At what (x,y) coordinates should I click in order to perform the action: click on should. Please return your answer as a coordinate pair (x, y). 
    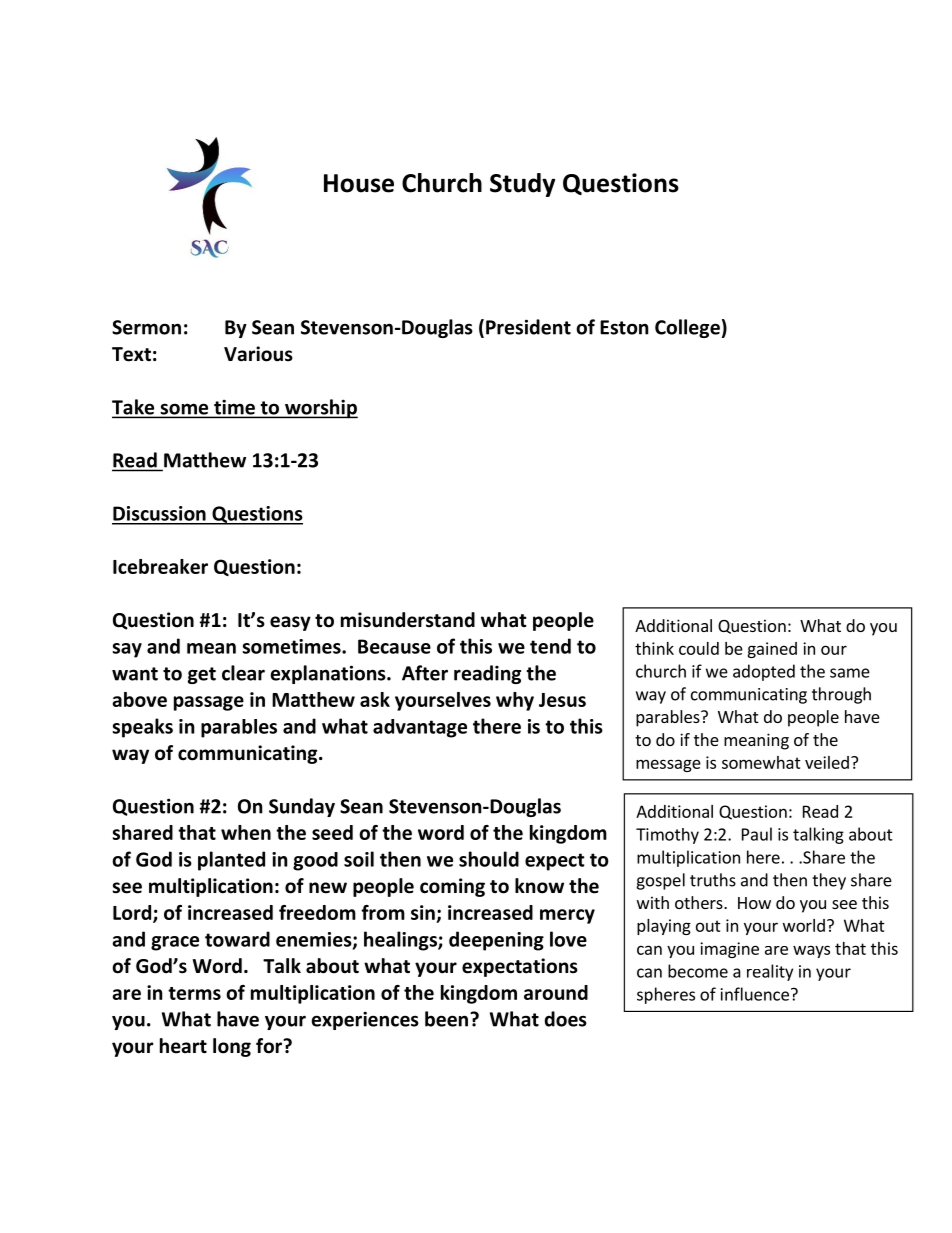
    Looking at the image, I should click on (489, 859).
